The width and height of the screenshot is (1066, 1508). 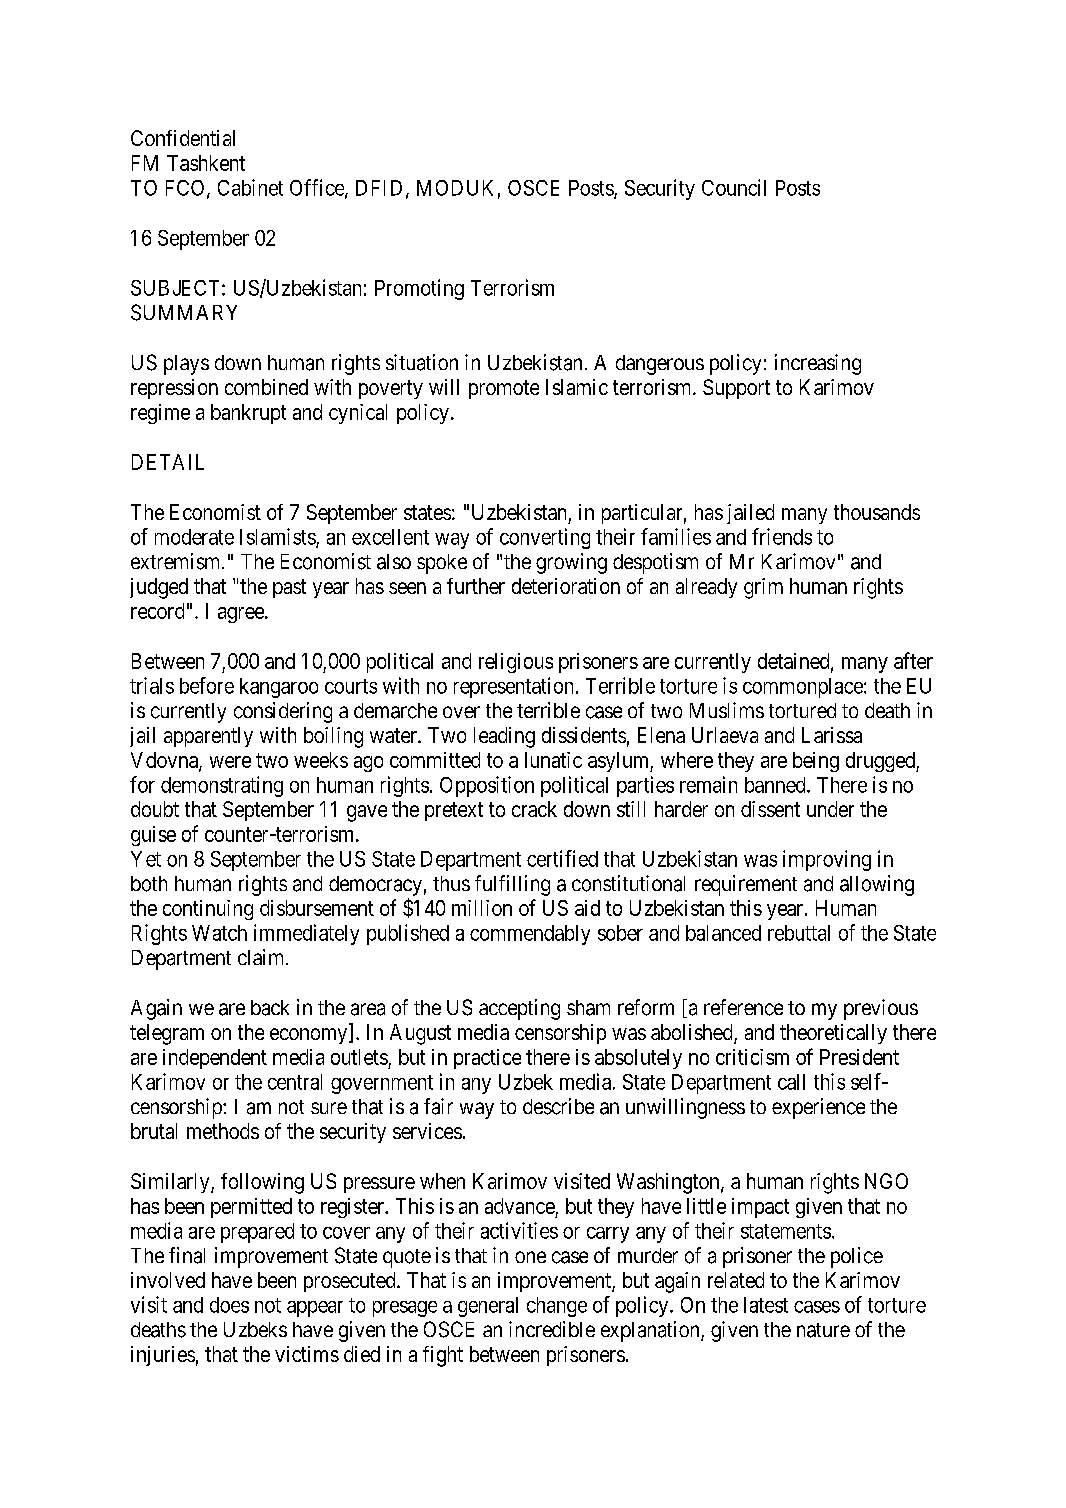 What do you see at coordinates (823, 1330) in the screenshot?
I see `nature` at bounding box center [823, 1330].
